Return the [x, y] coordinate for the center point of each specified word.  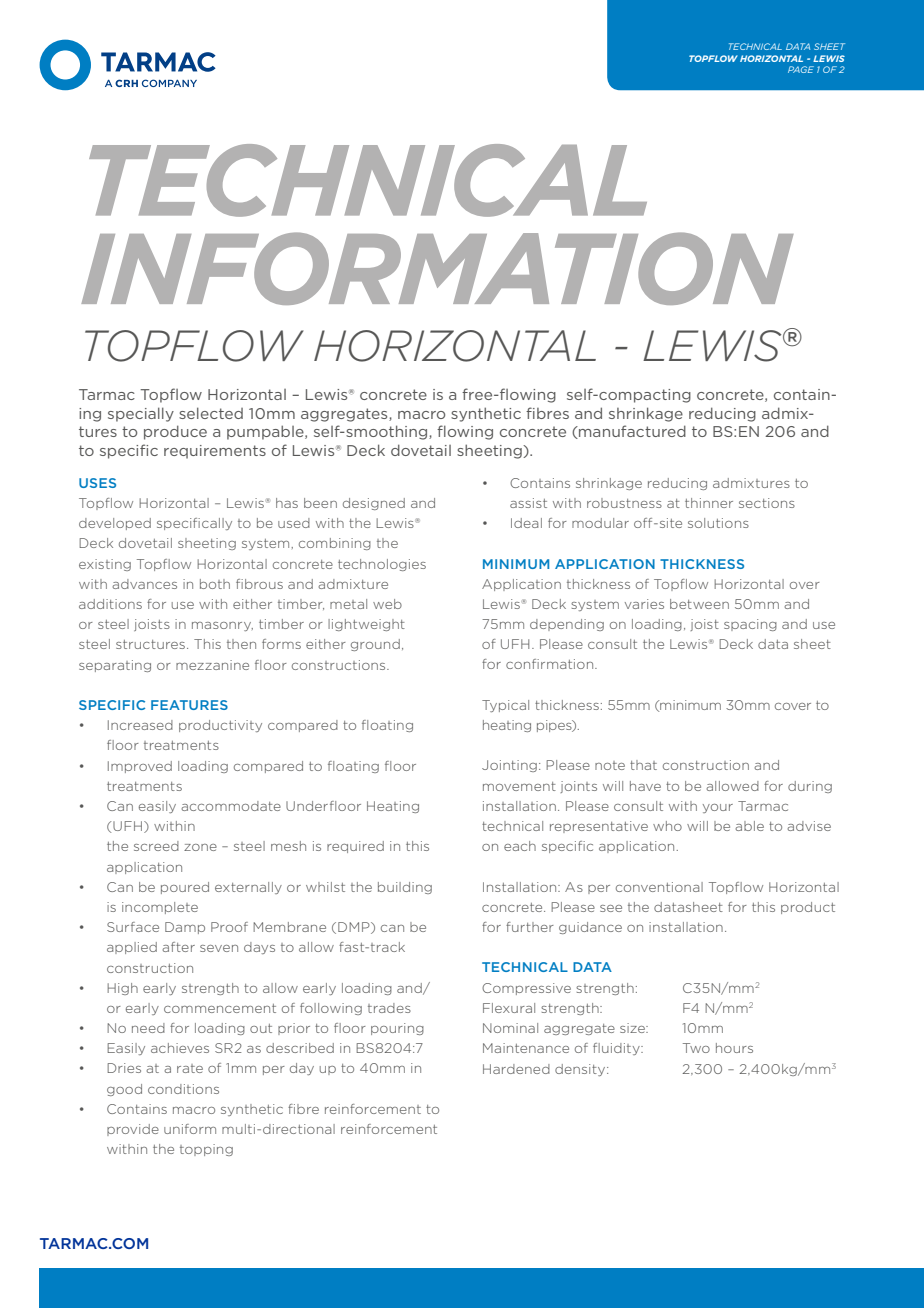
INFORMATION [437, 268]
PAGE [801, 69]
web [387, 604]
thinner [709, 503]
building [405, 888]
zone [200, 847]
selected [211, 413]
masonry [222, 626]
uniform [190, 1129]
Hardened [516, 1069]
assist [528, 503]
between [699, 604]
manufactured [631, 432]
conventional [659, 887]
